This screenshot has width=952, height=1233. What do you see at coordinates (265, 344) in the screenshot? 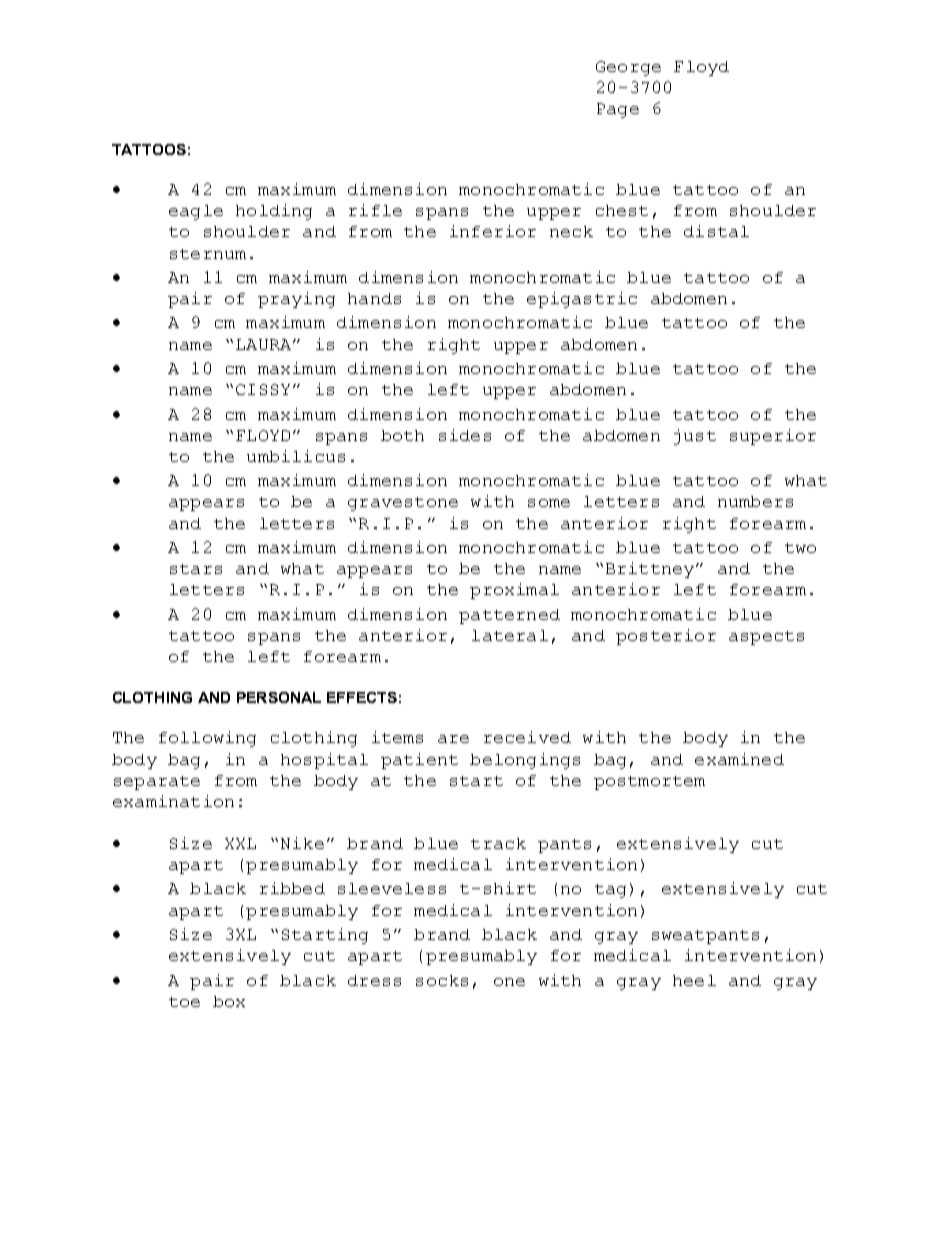
I see `LAURA` at bounding box center [265, 344].
